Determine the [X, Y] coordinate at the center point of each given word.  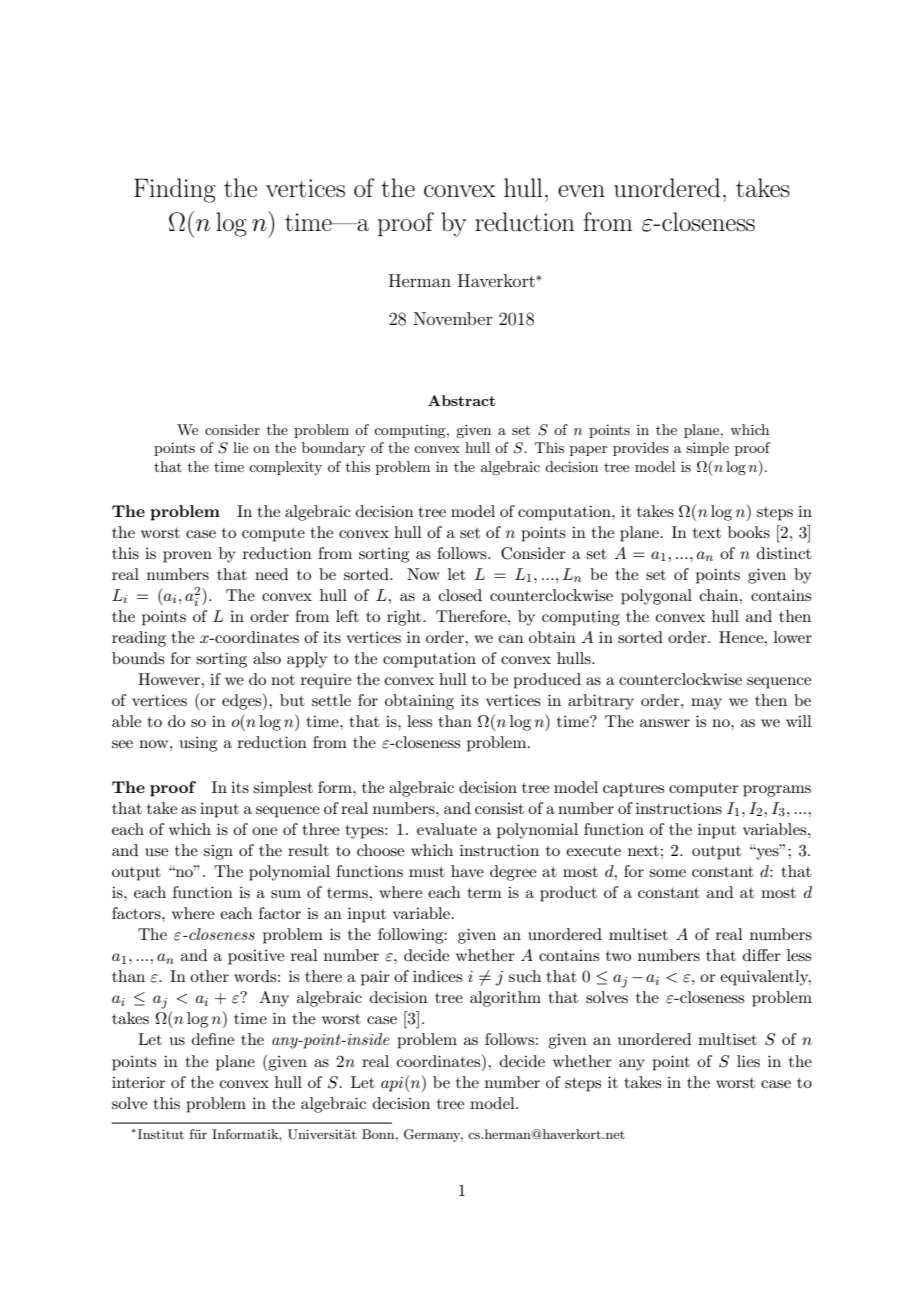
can [511, 639]
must [427, 872]
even [581, 191]
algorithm [505, 999]
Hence [742, 637]
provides [641, 449]
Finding [175, 190]
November [453, 318]
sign [218, 852]
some [667, 873]
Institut [159, 1134]
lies [748, 1061]
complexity [285, 468]
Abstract [461, 400]
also [267, 658]
